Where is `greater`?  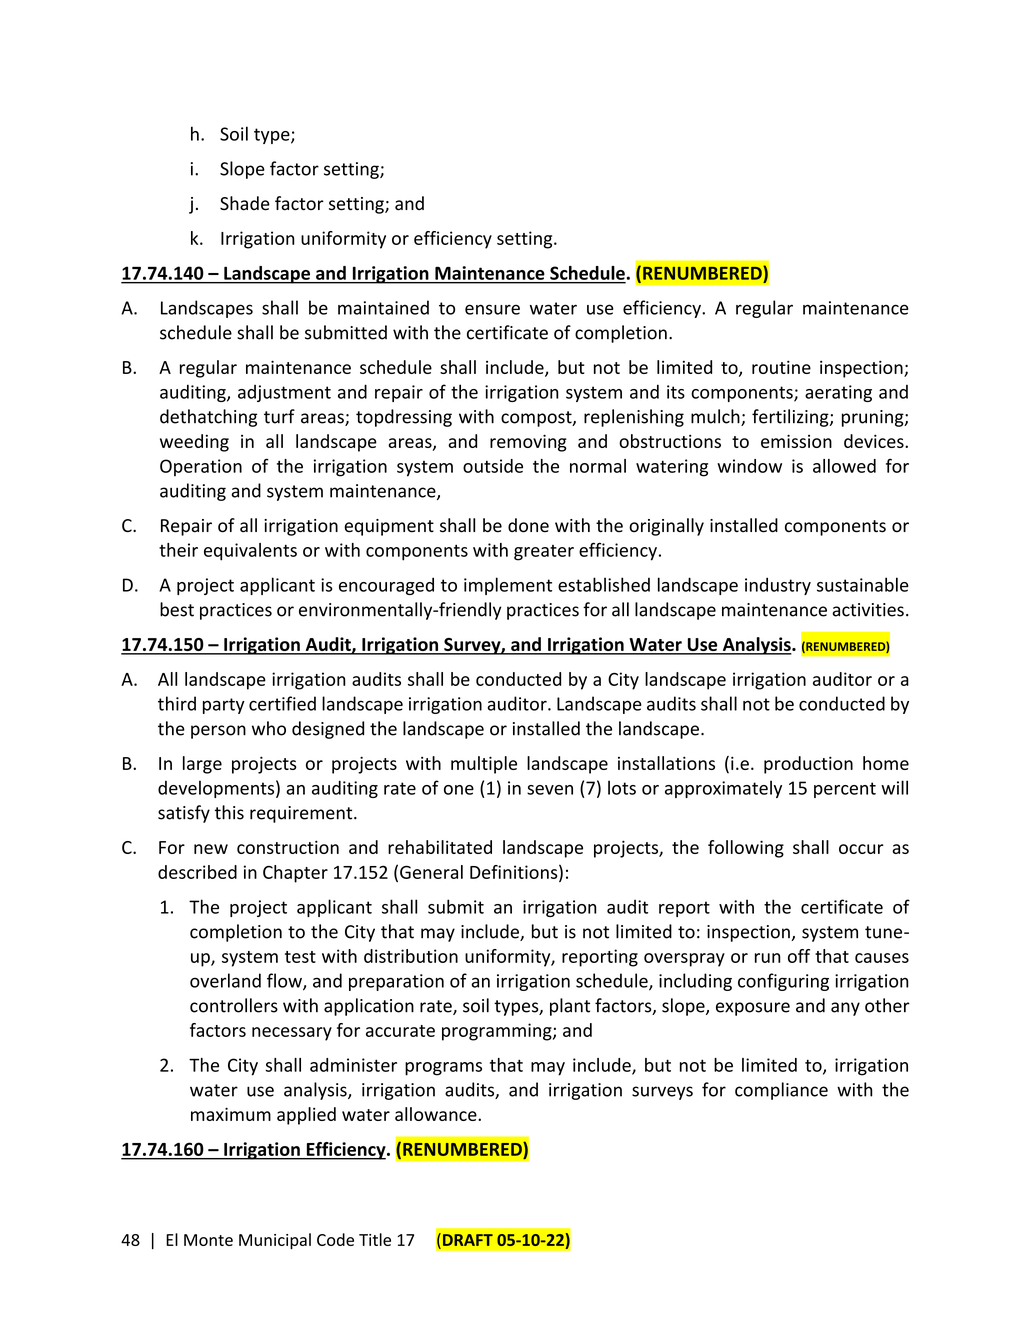
greater is located at coordinates (544, 553).
